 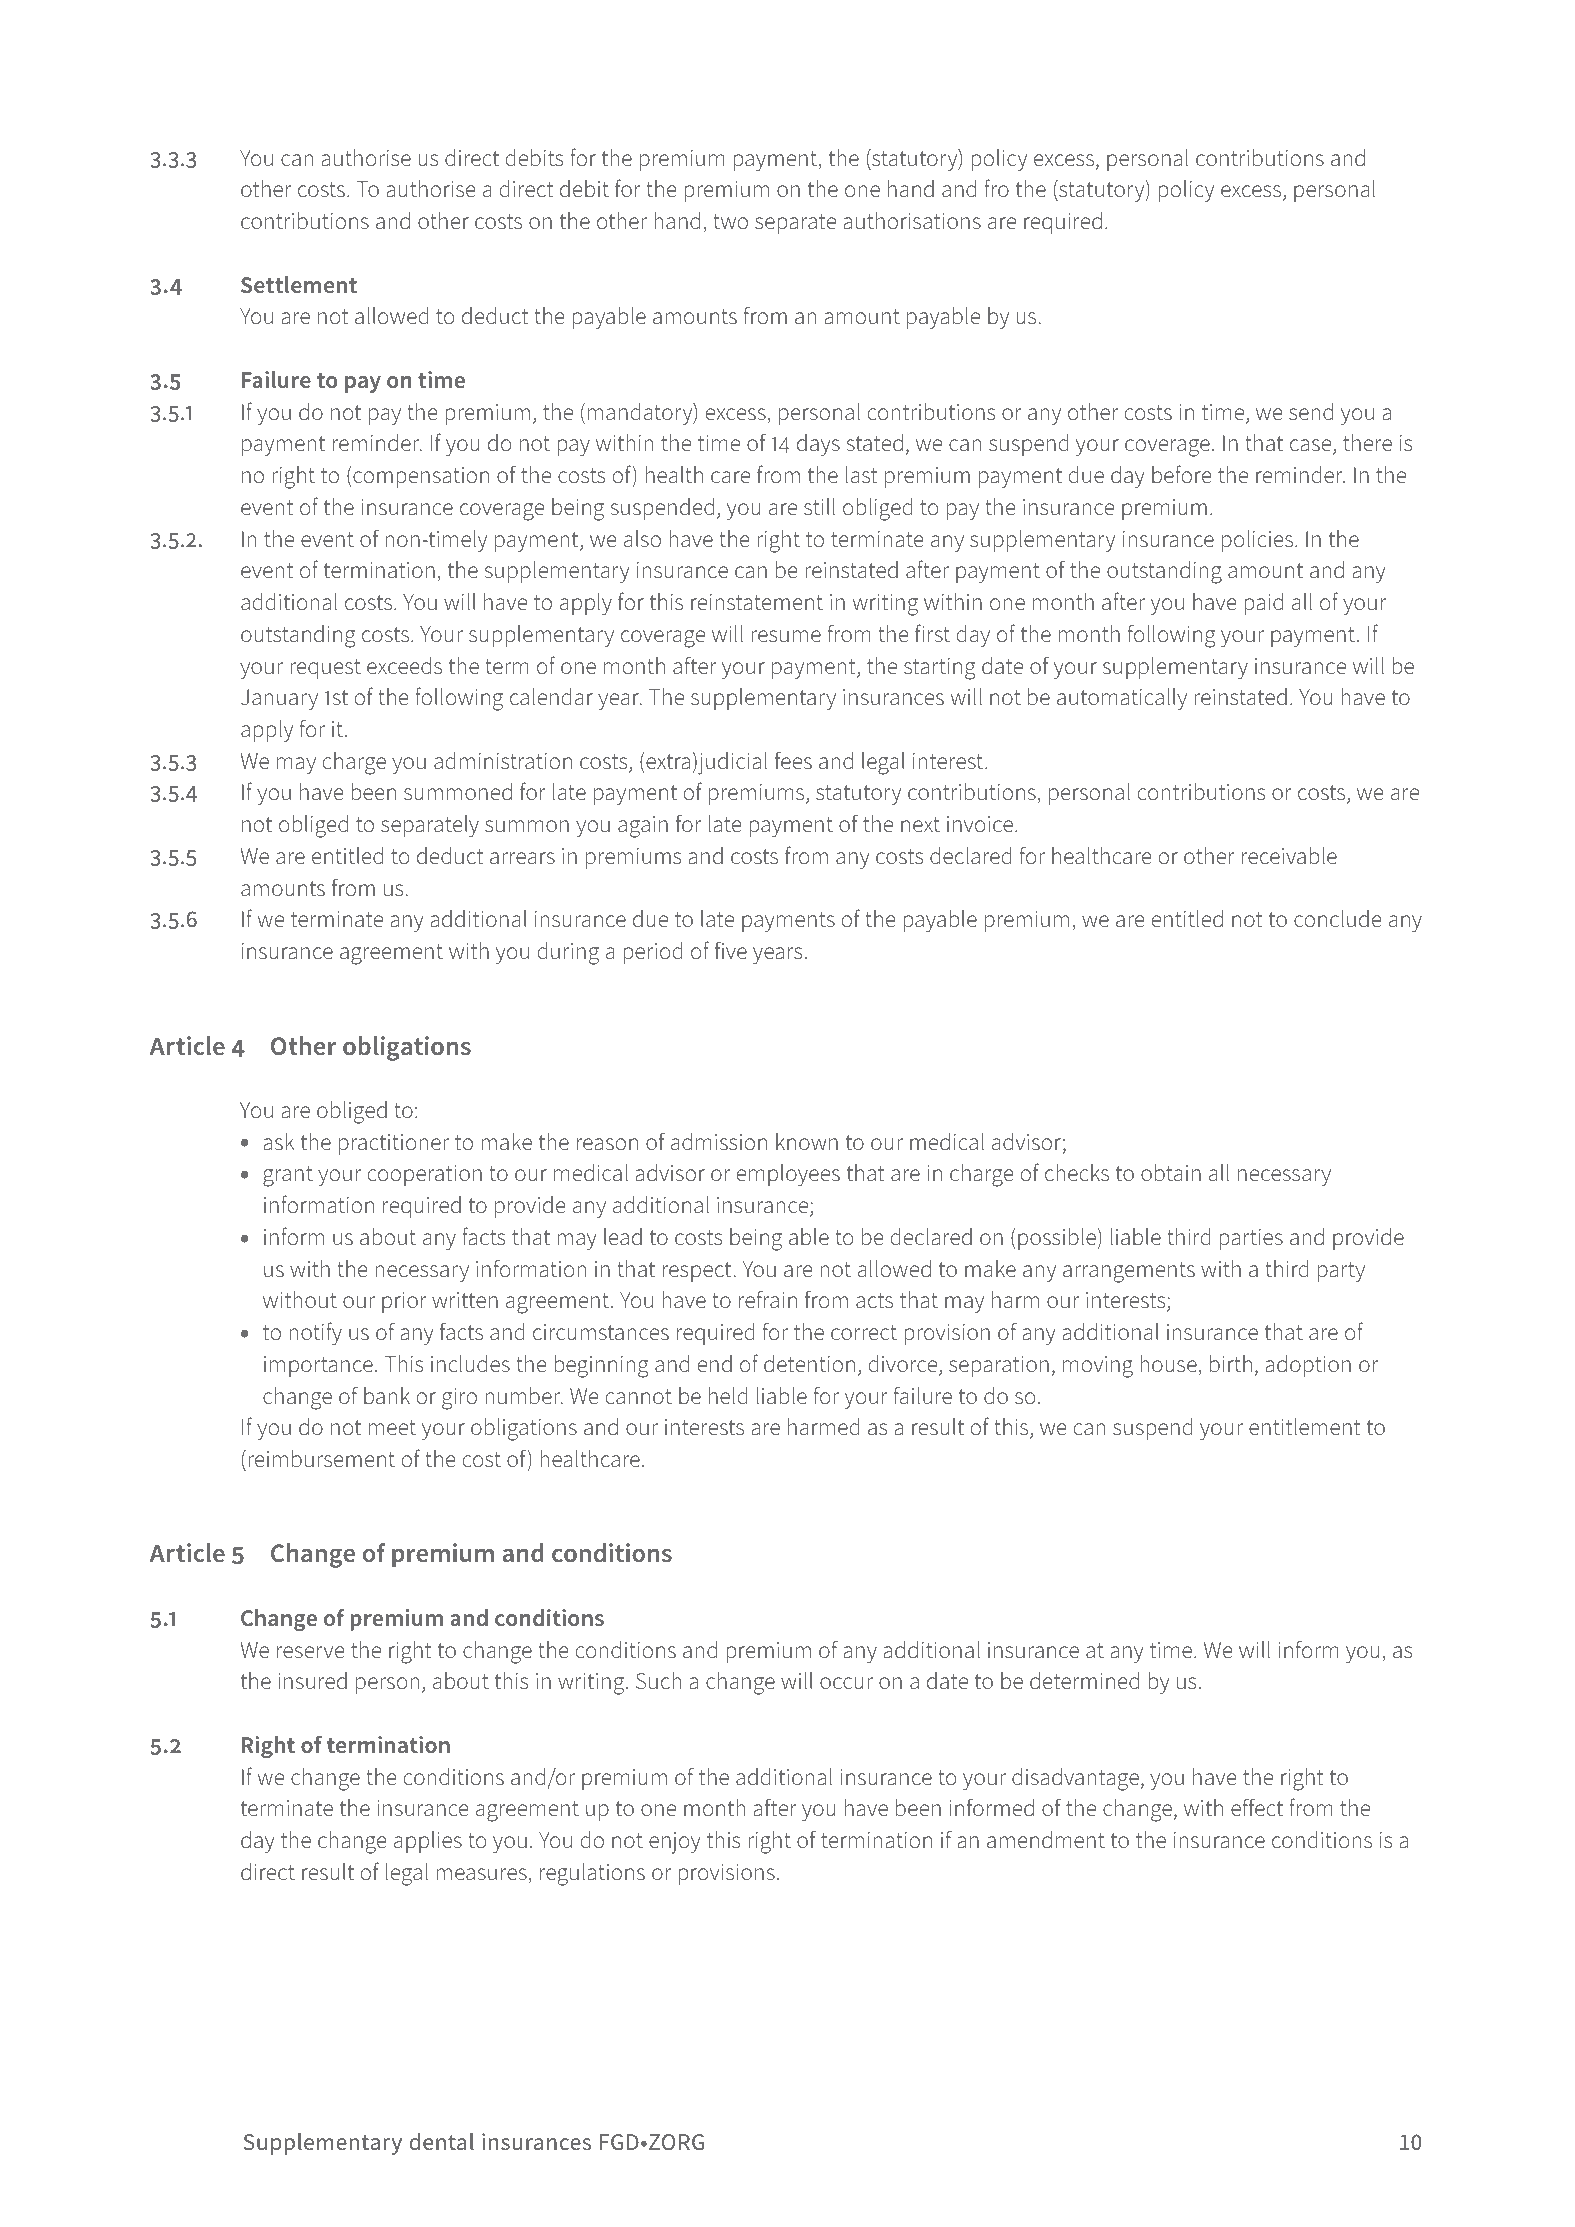 What do you see at coordinates (788, 1175) in the document?
I see `employees` at bounding box center [788, 1175].
